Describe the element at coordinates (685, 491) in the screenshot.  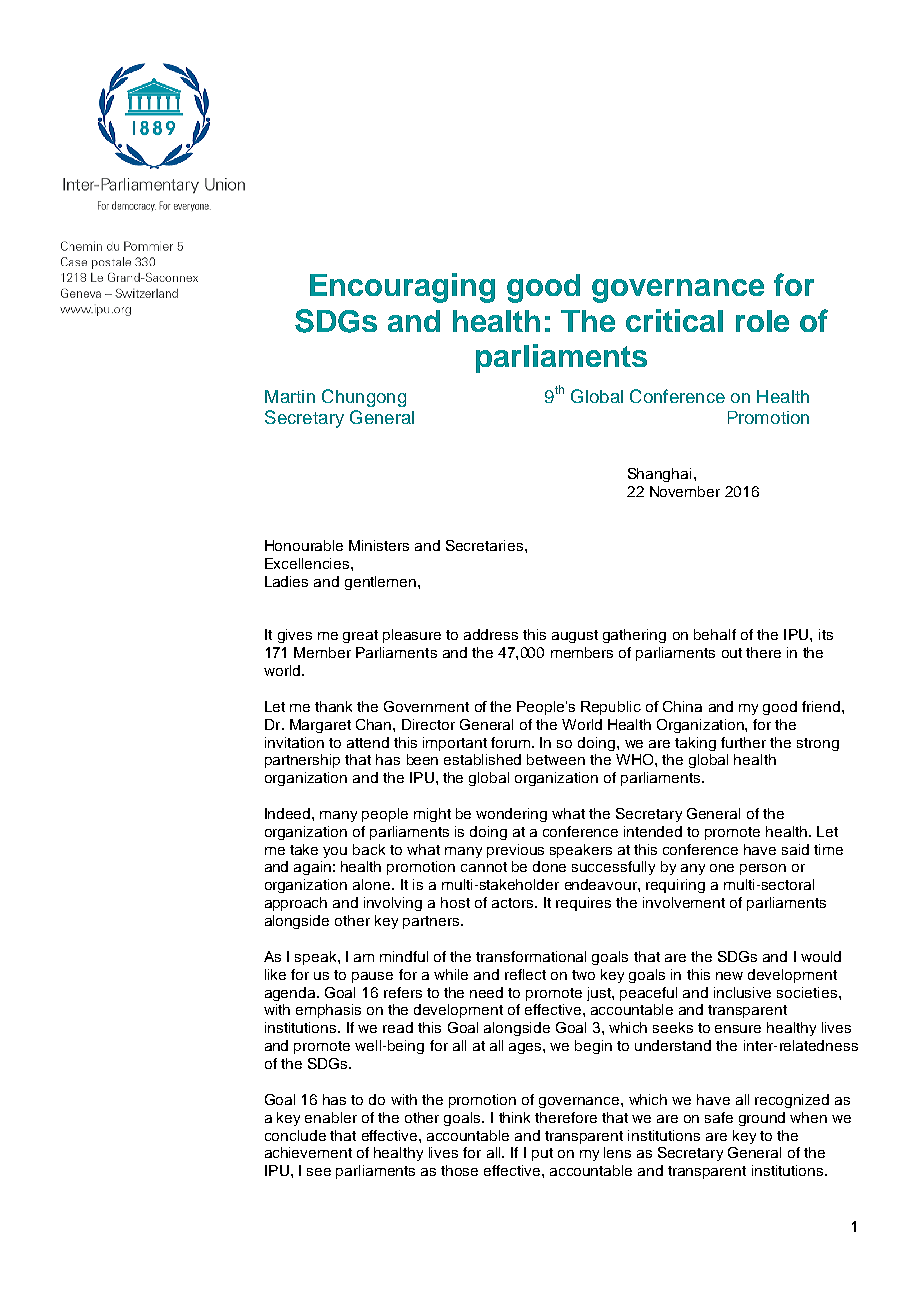
I see `November` at that location.
